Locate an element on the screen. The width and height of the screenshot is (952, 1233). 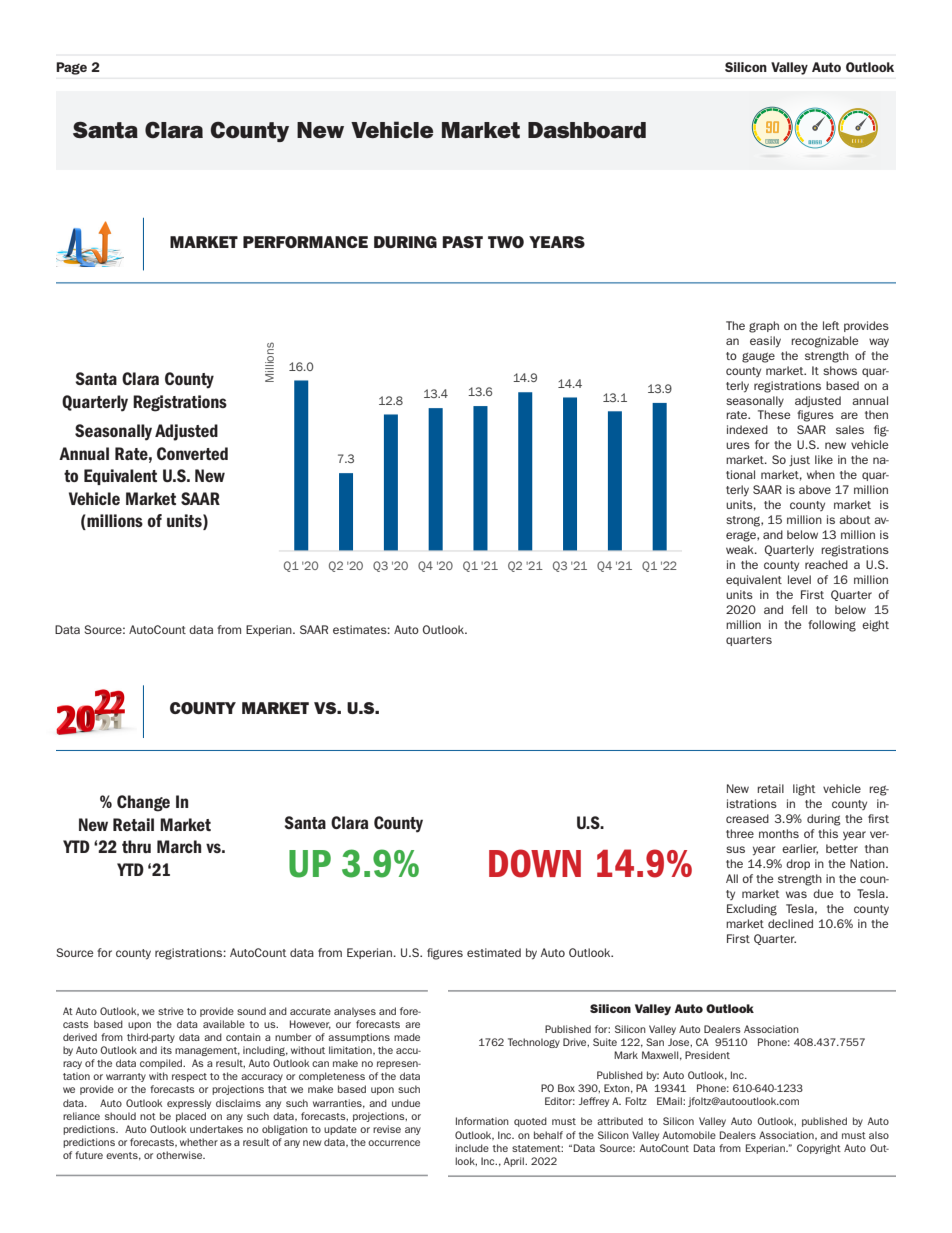
PAST is located at coordinates (462, 242).
